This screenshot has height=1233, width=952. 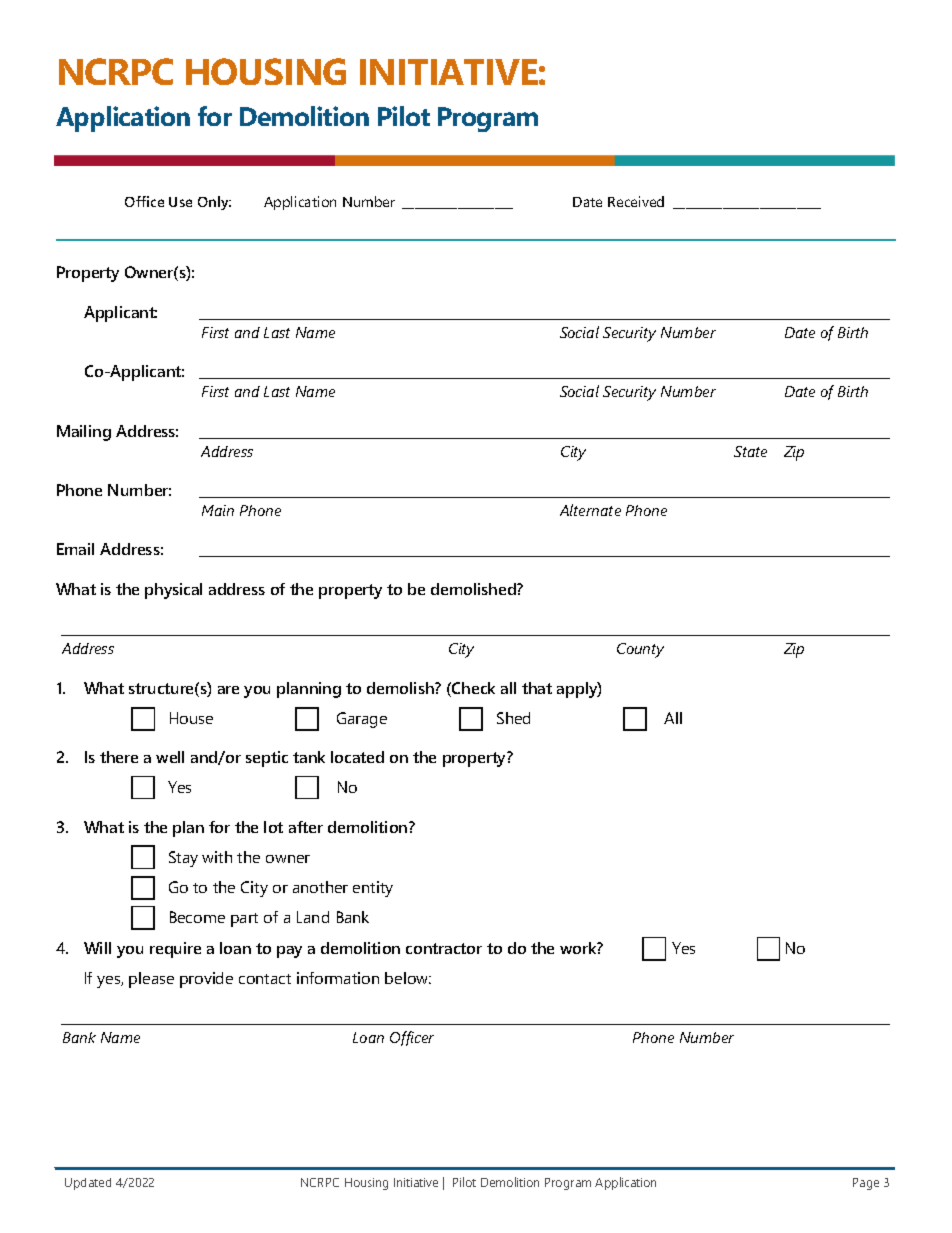 I want to click on Received, so click(x=636, y=201).
